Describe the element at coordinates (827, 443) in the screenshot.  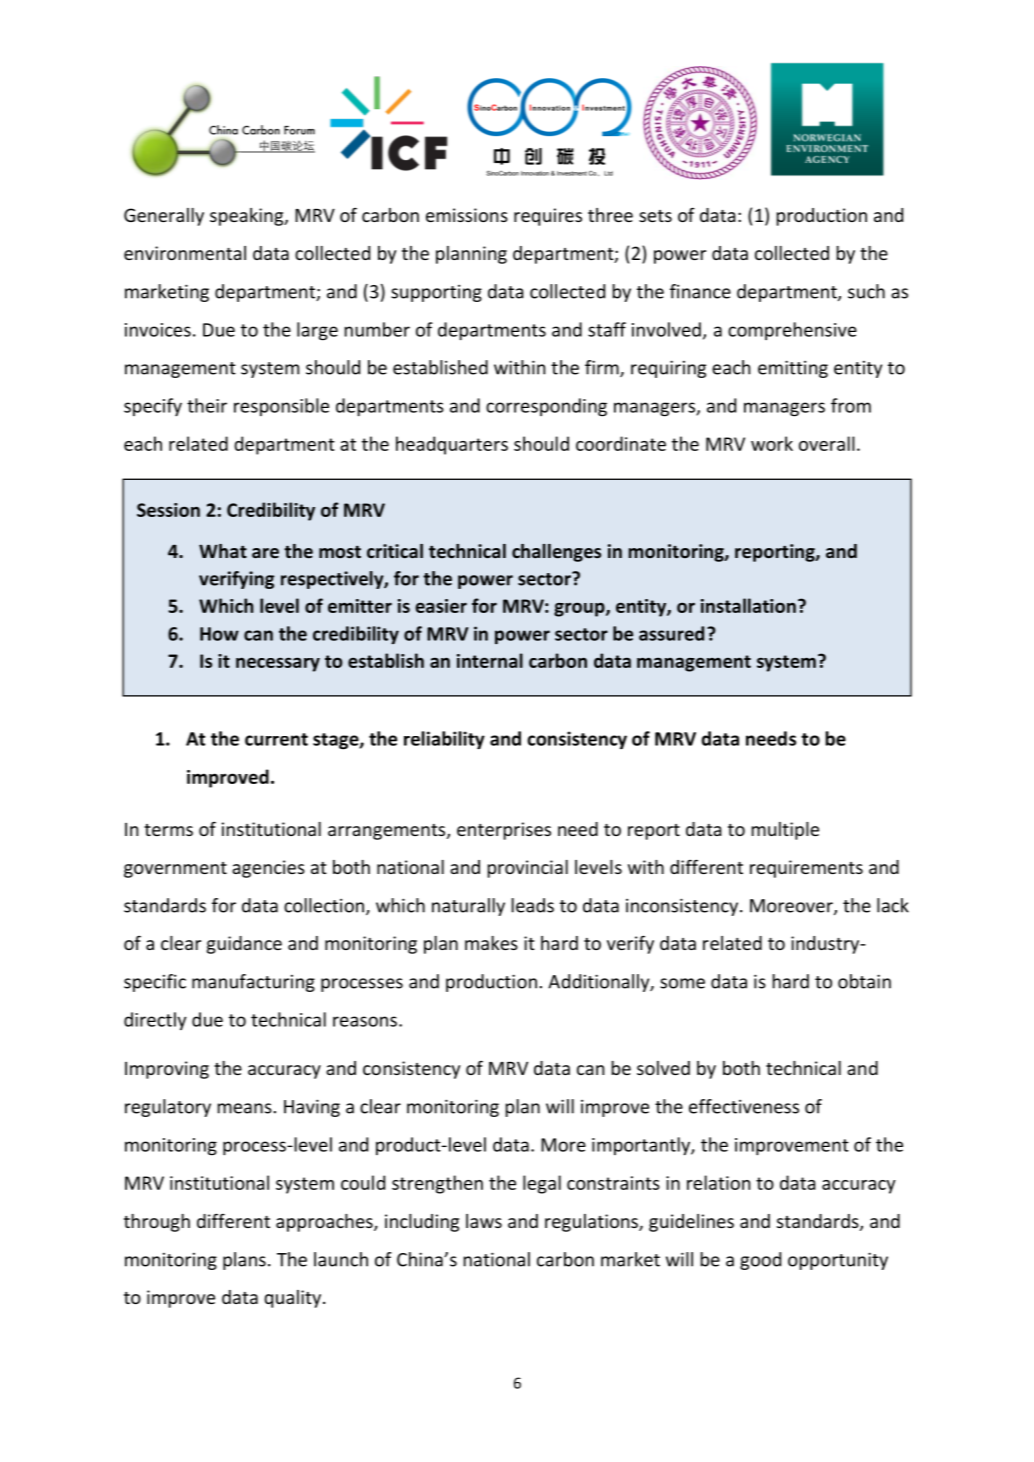
I see `overall` at that location.
